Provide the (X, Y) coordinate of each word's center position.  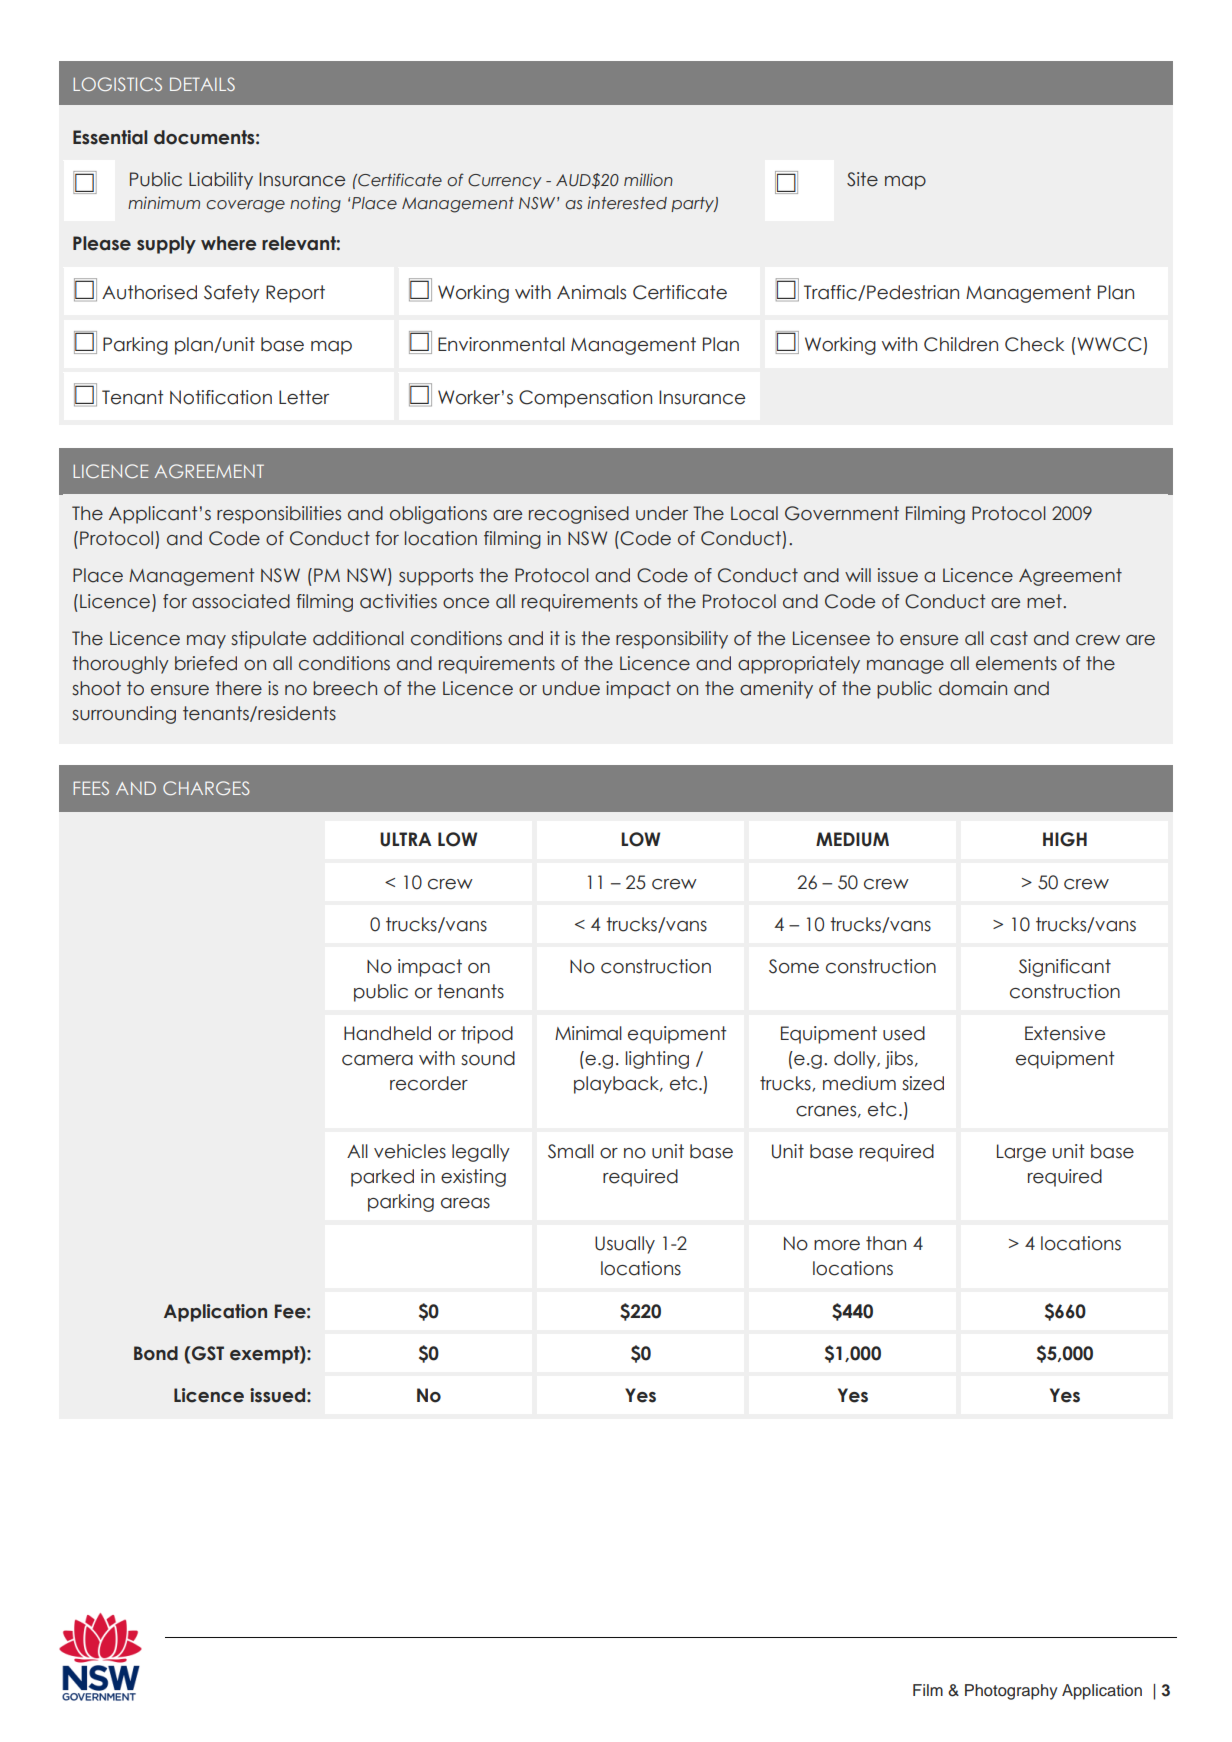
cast (1009, 638)
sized (923, 1083)
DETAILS (202, 84)
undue (571, 688)
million (648, 180)
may (206, 642)
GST (207, 1353)
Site (862, 179)
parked (382, 1178)
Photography (1011, 1692)
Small (571, 1151)
